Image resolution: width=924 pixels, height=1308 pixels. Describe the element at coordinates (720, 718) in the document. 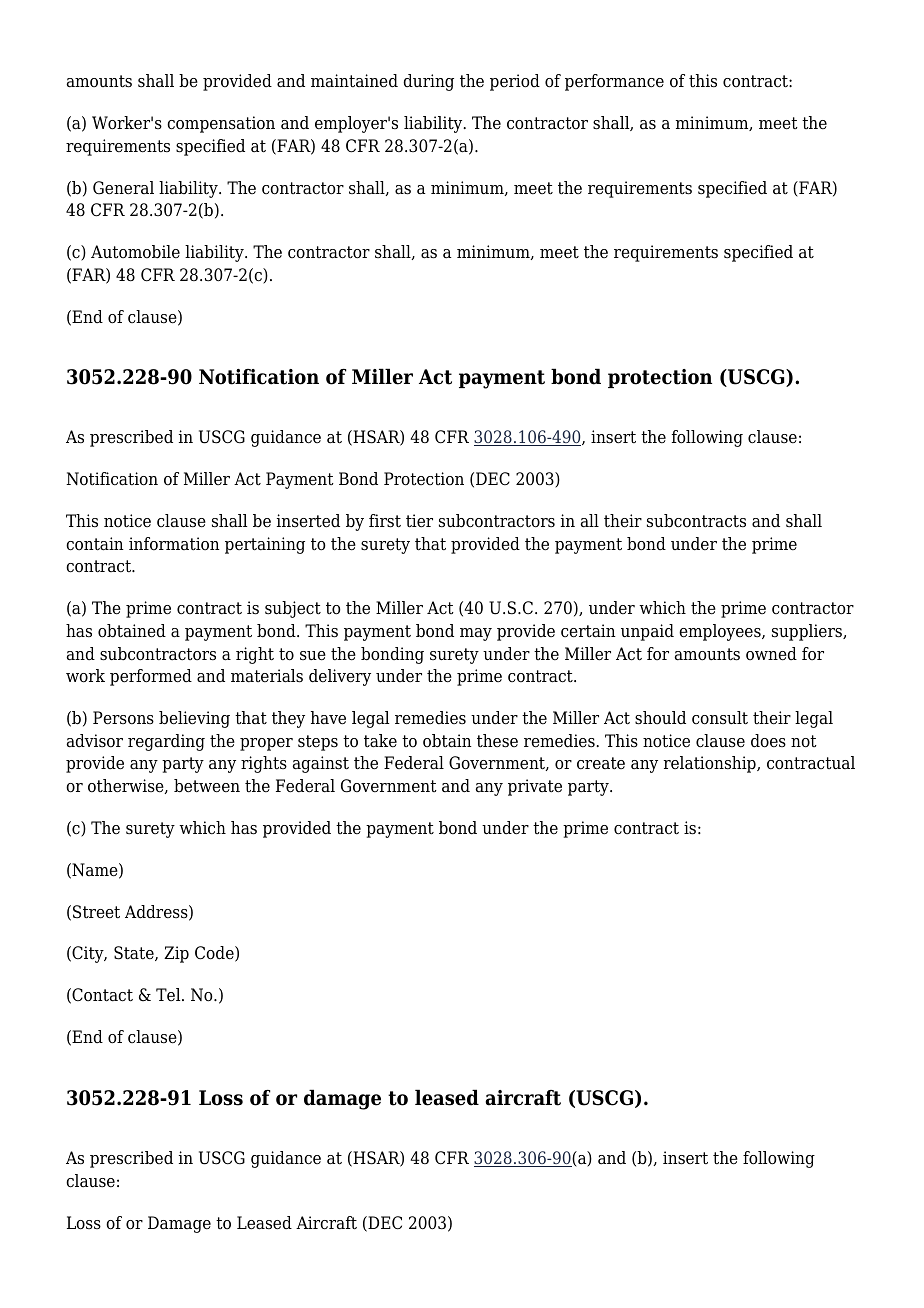

I see `consult` at that location.
